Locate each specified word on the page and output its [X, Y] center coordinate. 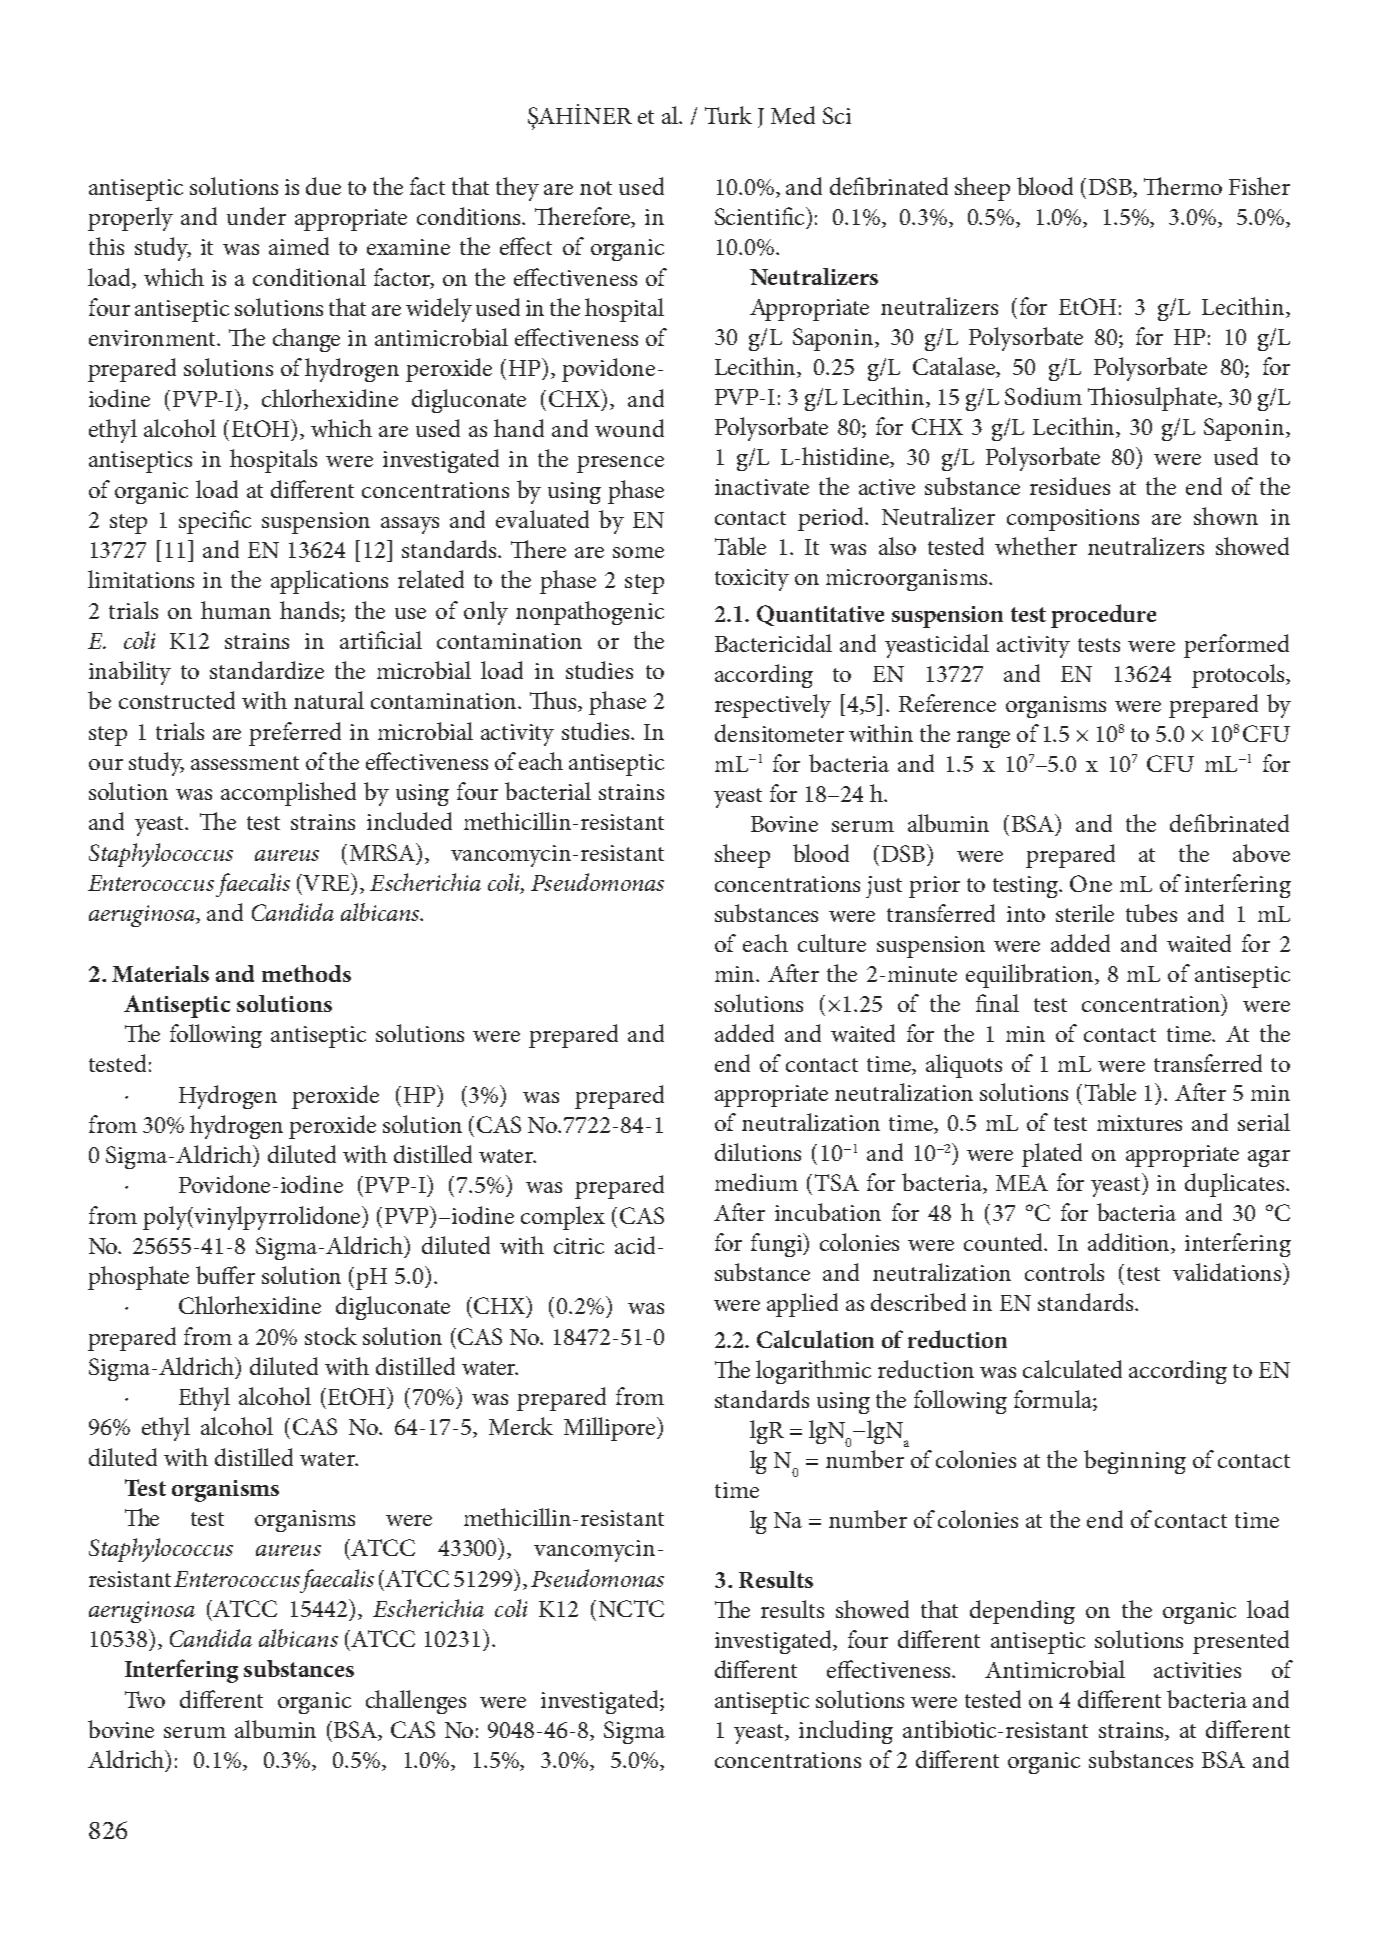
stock [331, 1336]
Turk [728, 115]
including [846, 1732]
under [256, 216]
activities [1197, 1670]
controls [1064, 1272]
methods [306, 973]
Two [145, 1699]
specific [215, 522]
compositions [1073, 520]
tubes [1151, 913]
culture [832, 943]
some [638, 552]
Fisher [1259, 186]
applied [802, 1305]
